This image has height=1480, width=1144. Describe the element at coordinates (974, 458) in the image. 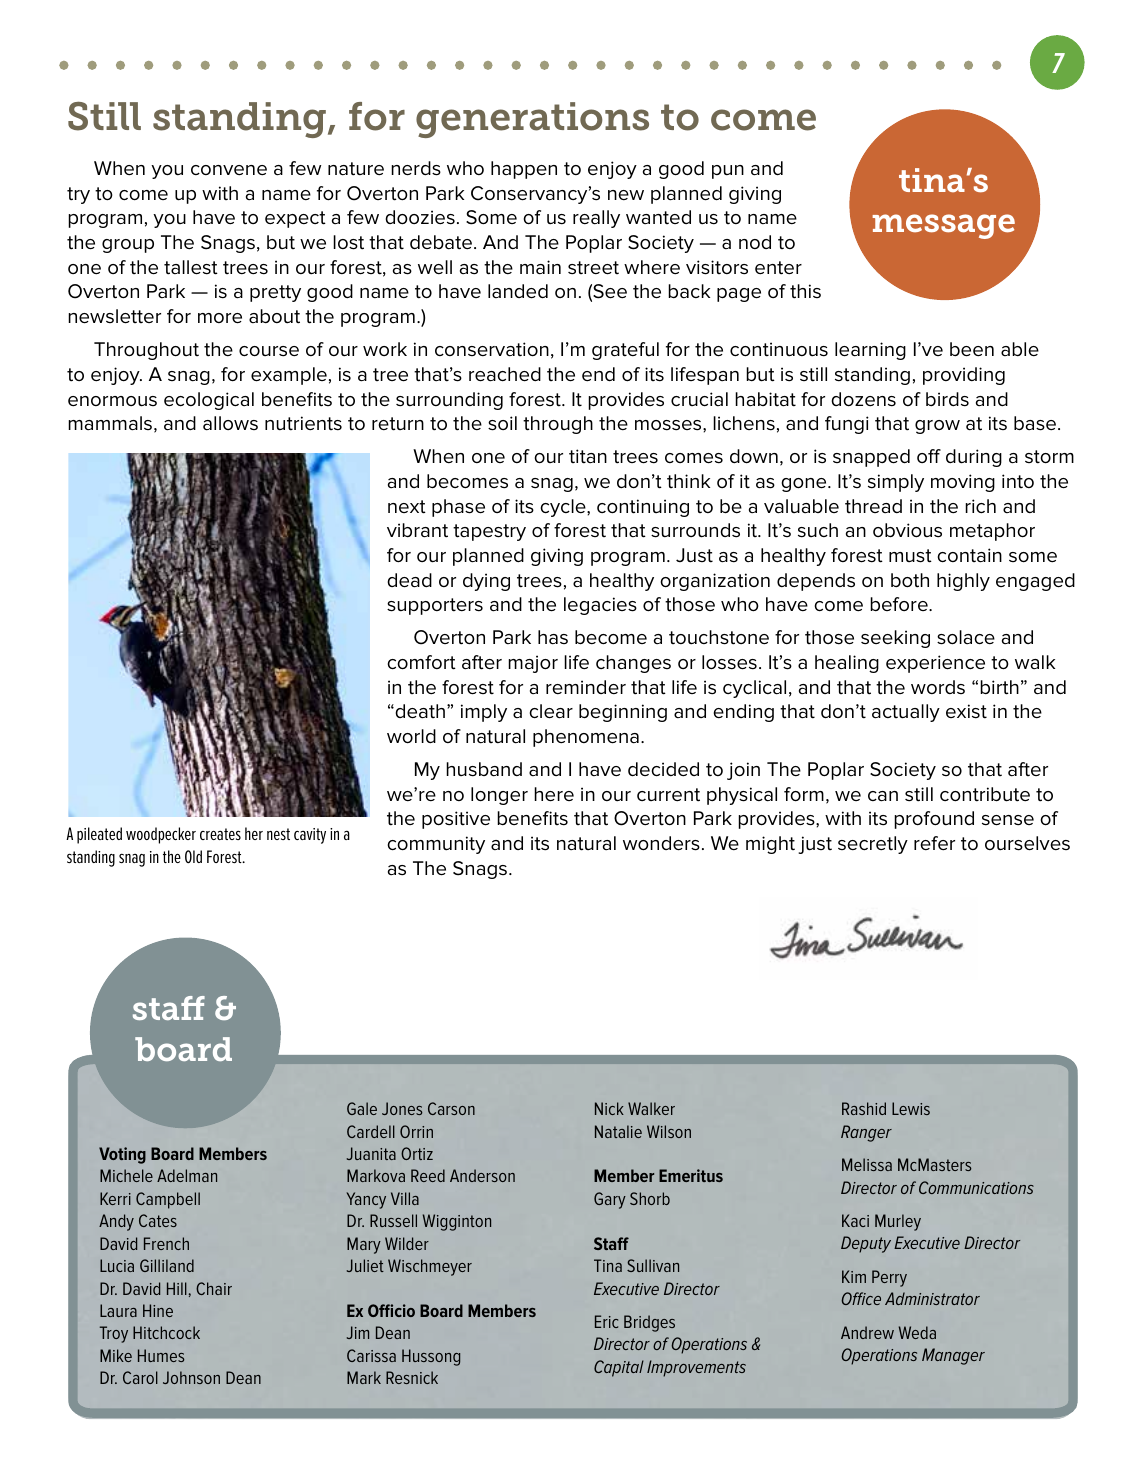

I see `during` at that location.
